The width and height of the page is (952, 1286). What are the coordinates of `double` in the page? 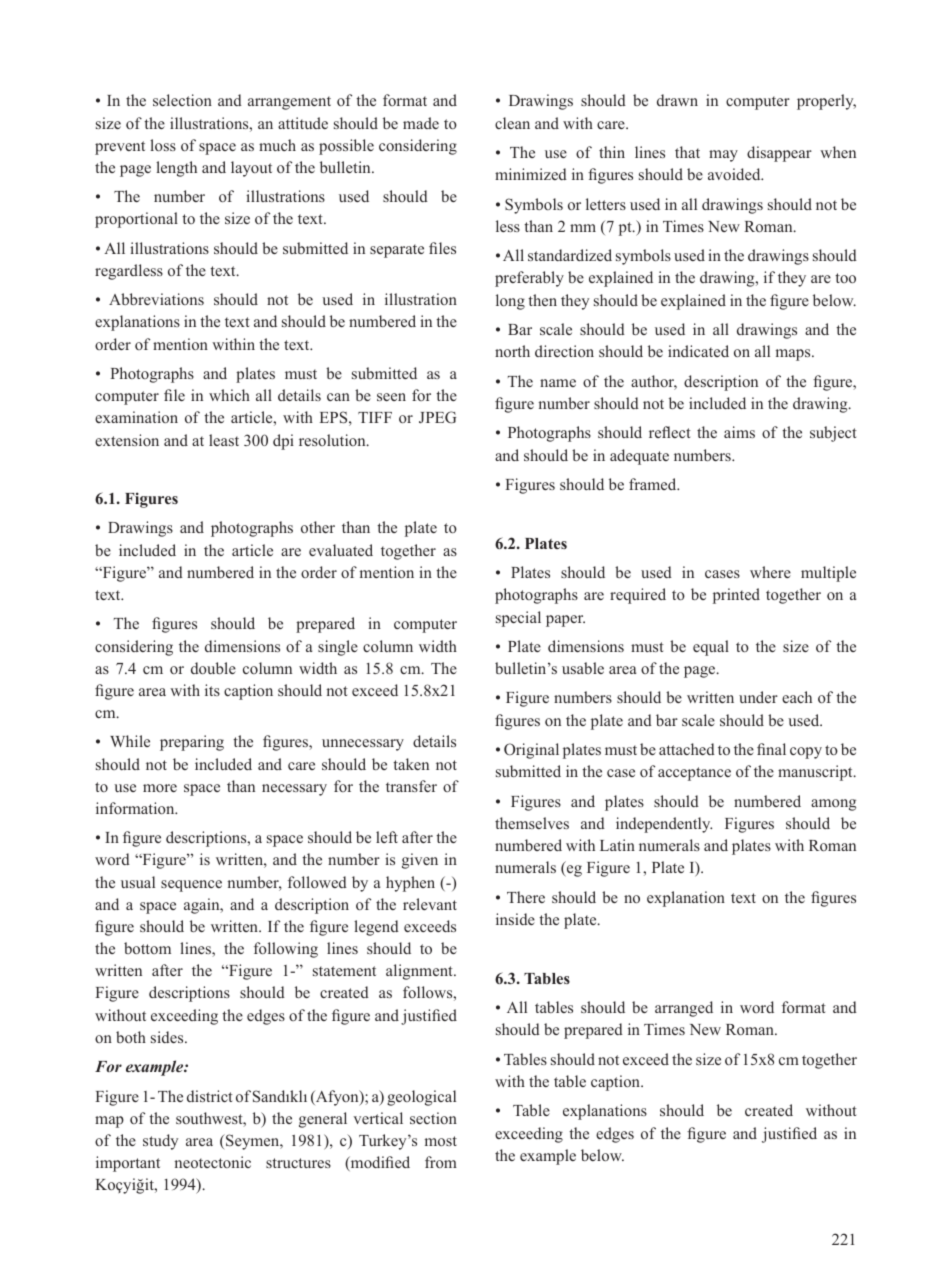 It's located at (213, 668).
